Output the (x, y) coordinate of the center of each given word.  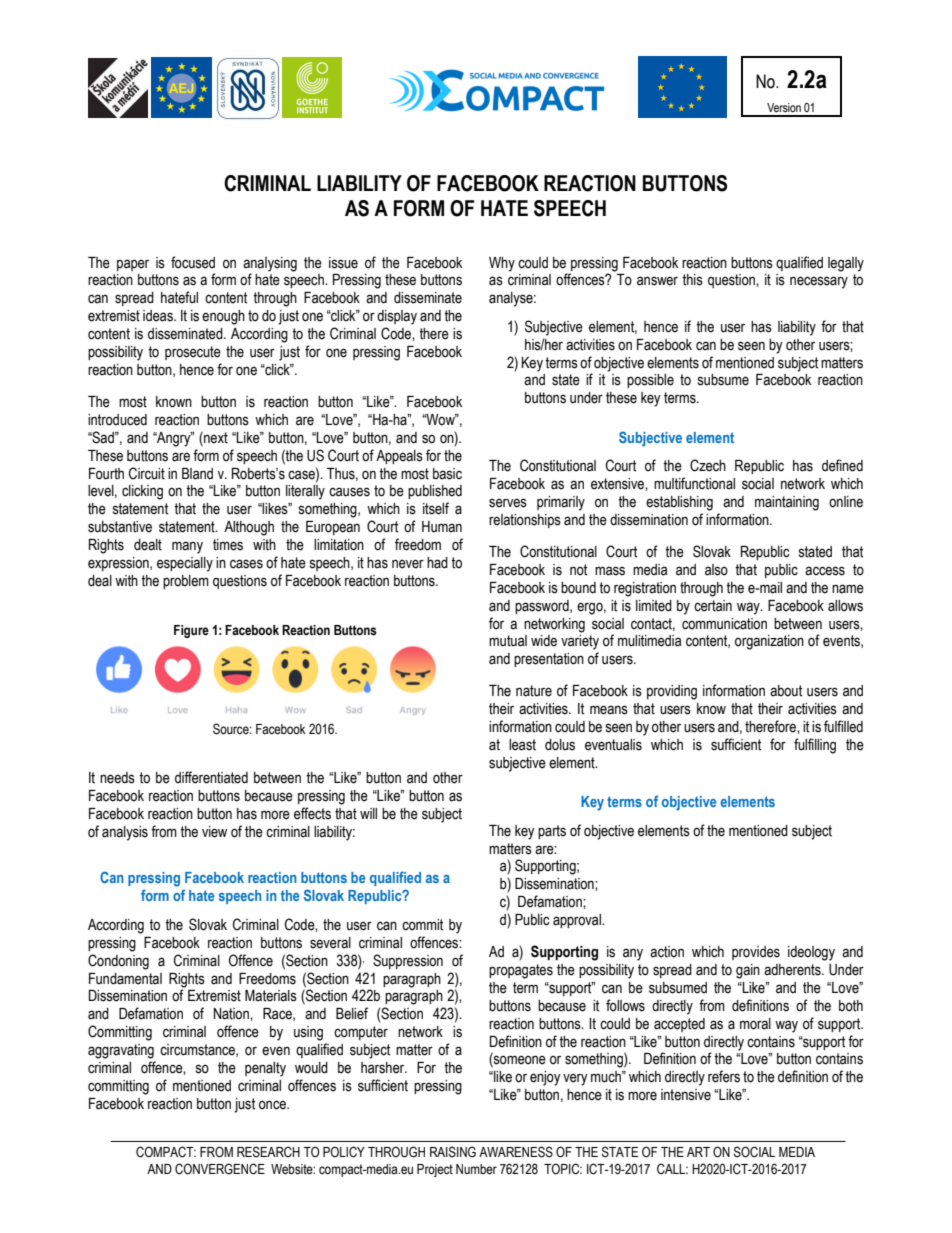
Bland (197, 474)
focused (193, 262)
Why (502, 264)
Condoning (118, 962)
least (522, 745)
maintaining (787, 503)
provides (756, 953)
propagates (521, 971)
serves (508, 503)
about (786, 691)
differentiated (211, 777)
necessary (819, 282)
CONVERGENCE (220, 1169)
